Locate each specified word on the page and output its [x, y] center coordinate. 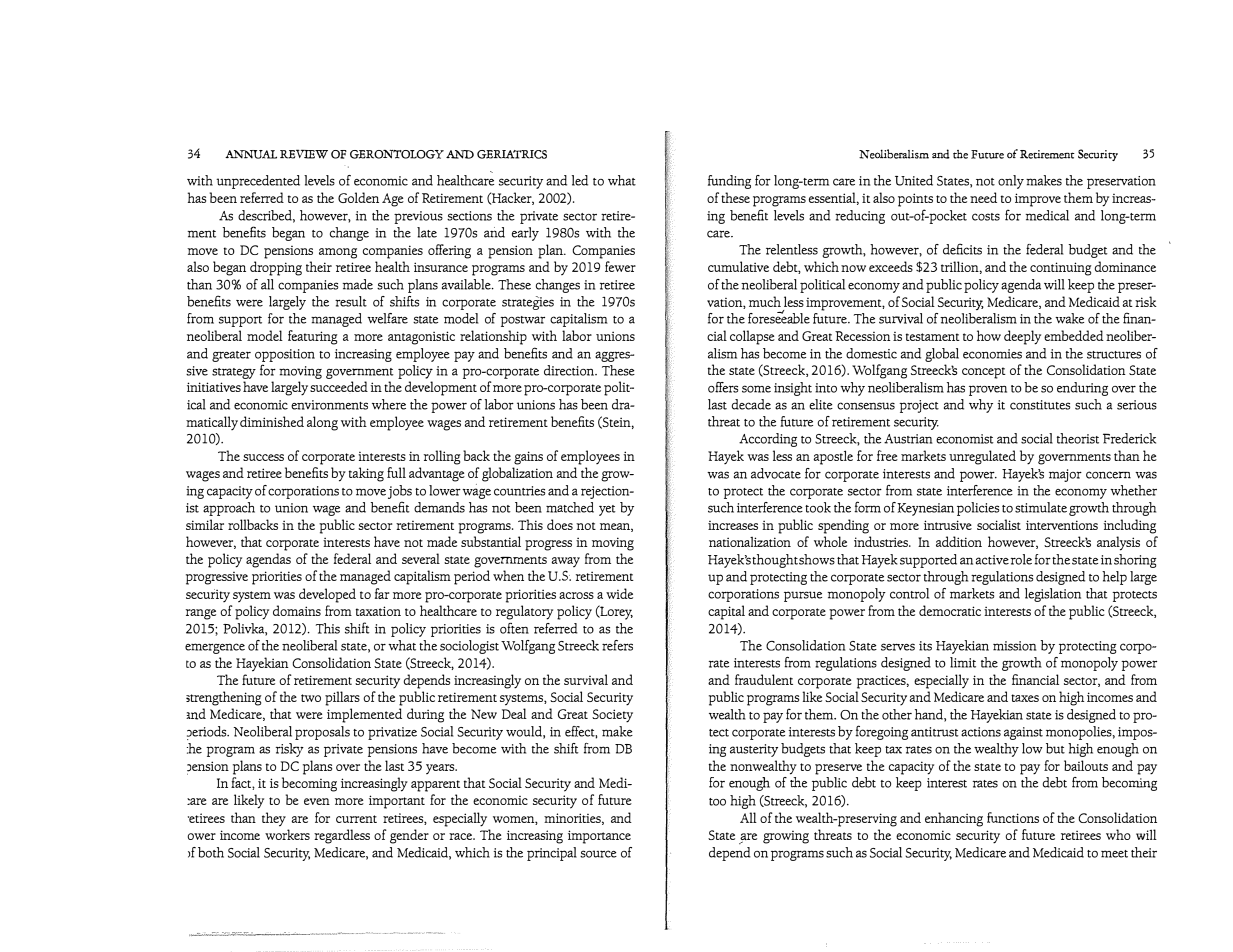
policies [978, 509]
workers [287, 834]
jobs [400, 492]
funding [729, 182]
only [1011, 182]
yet [607, 510]
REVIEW [304, 154]
